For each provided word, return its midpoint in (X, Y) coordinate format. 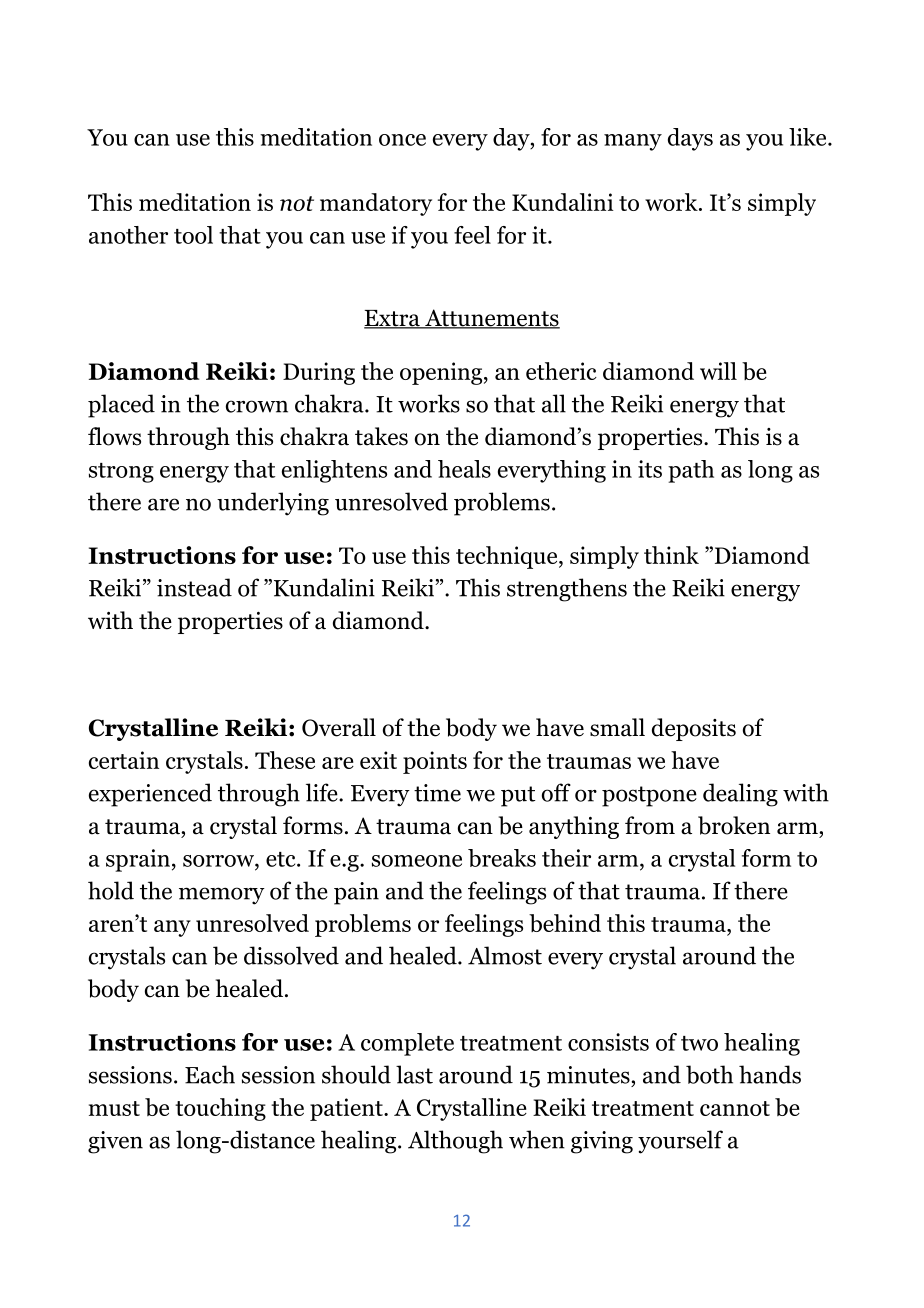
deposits (694, 729)
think (671, 555)
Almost (505, 955)
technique (506, 557)
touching (220, 1109)
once (402, 140)
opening (441, 373)
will (718, 371)
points (435, 762)
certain (124, 760)
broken (734, 825)
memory (222, 896)
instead (194, 587)
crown (257, 406)
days (690, 139)
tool (193, 235)
